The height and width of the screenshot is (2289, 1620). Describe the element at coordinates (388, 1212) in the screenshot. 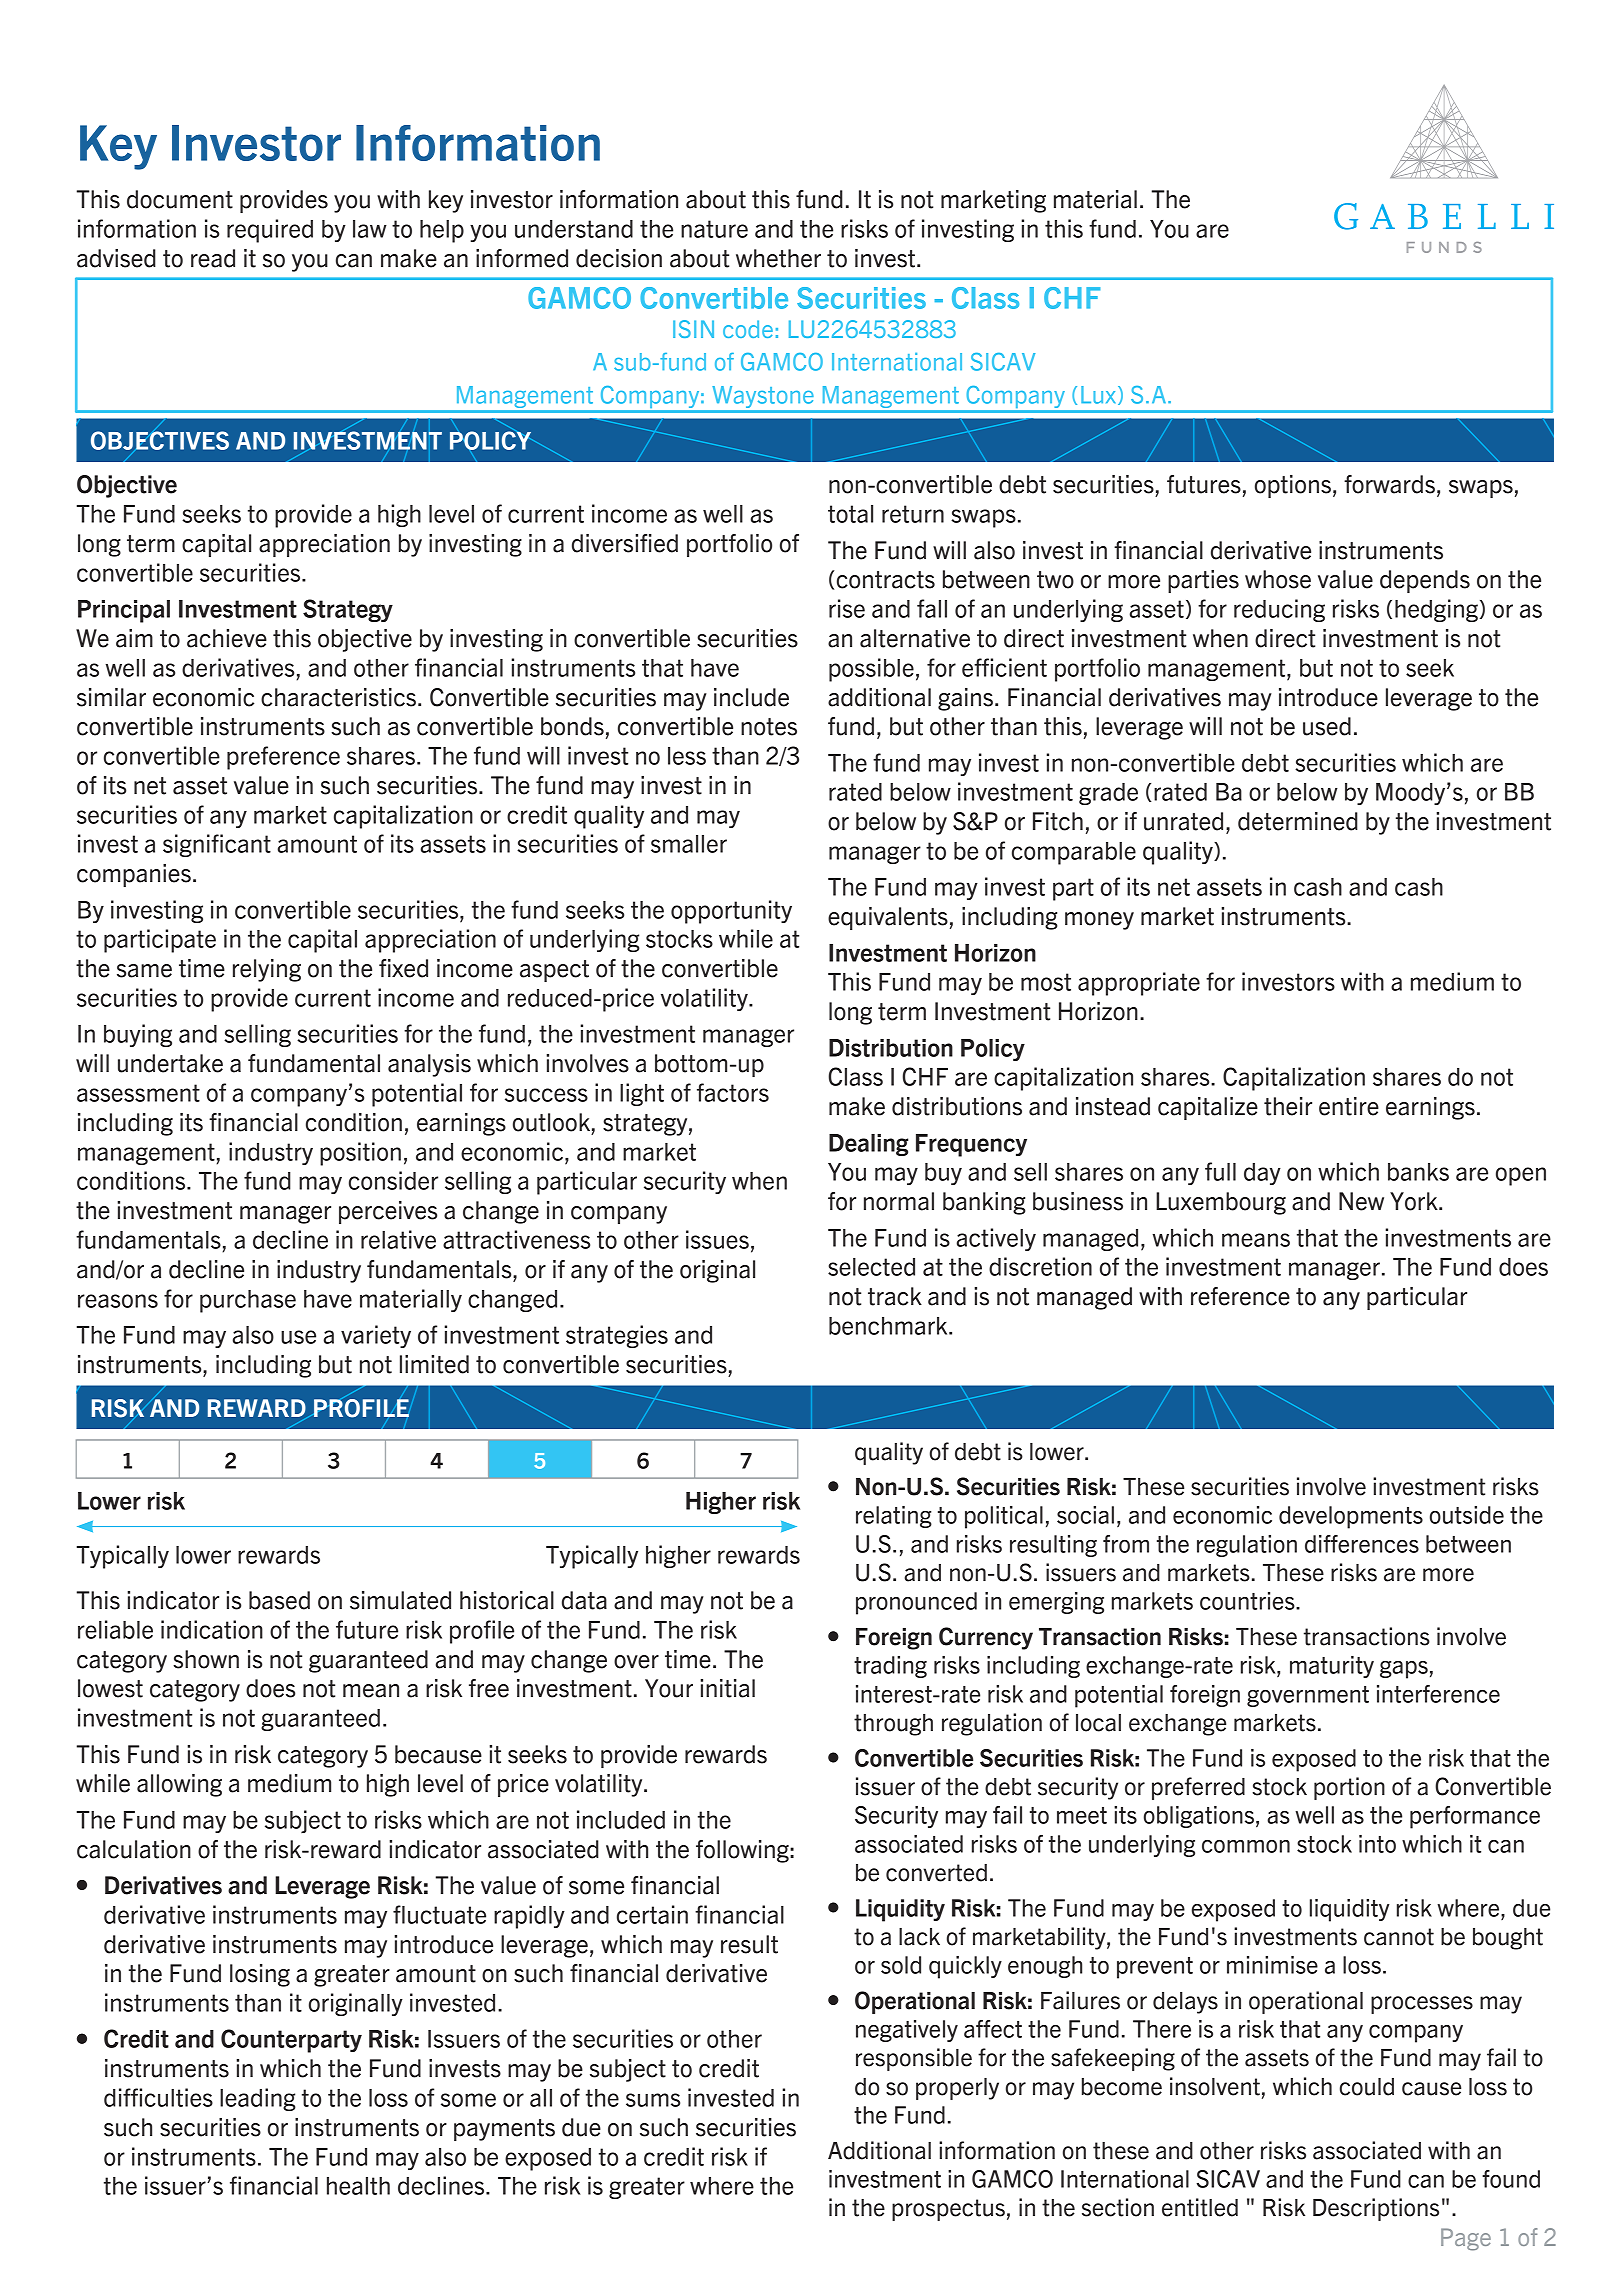

I see `perceives` at that location.
